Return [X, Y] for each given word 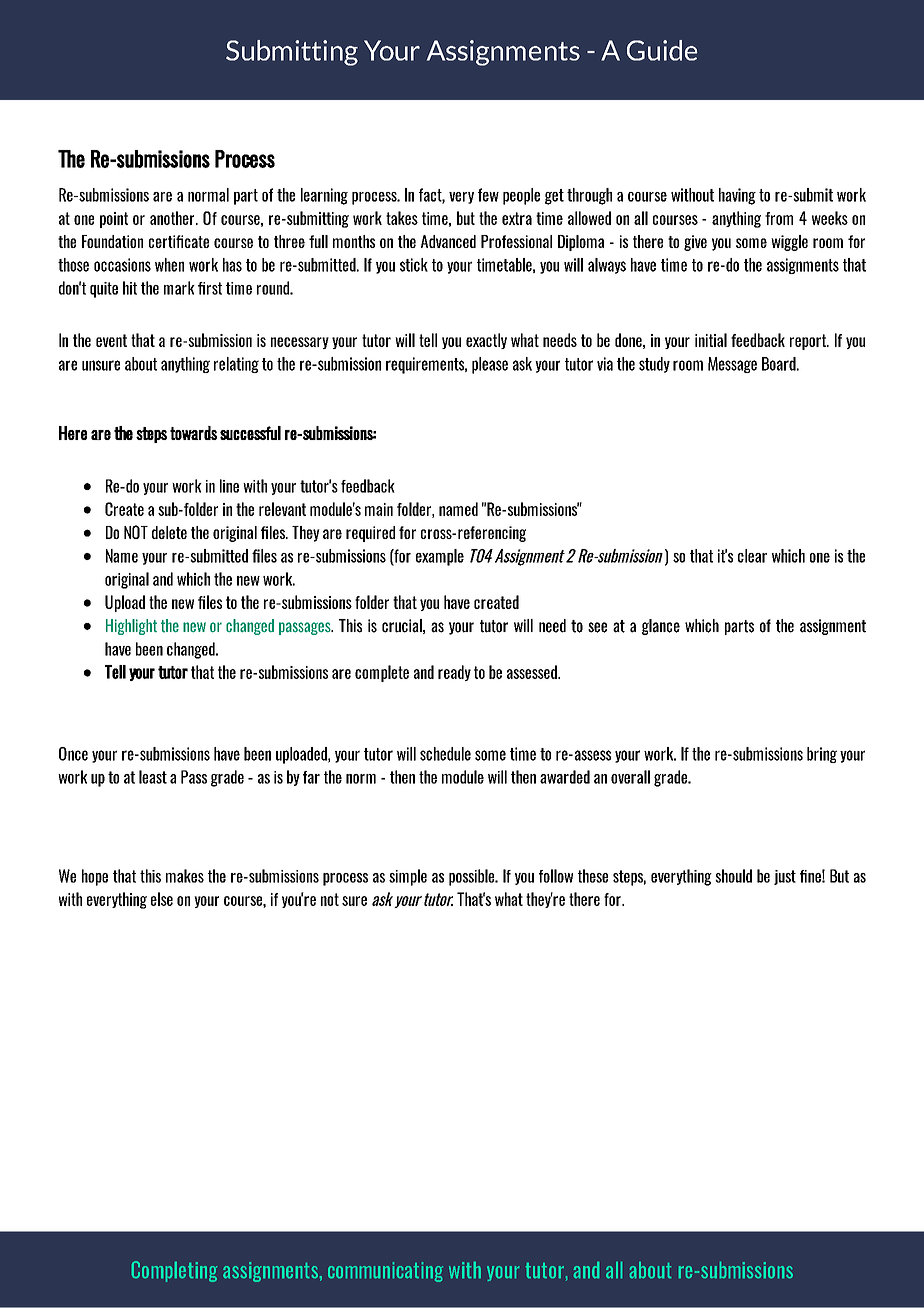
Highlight [131, 627]
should [733, 876]
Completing [174, 1271]
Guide [662, 50]
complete [382, 673]
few [488, 195]
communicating [385, 1272]
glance [661, 627]
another [173, 218]
